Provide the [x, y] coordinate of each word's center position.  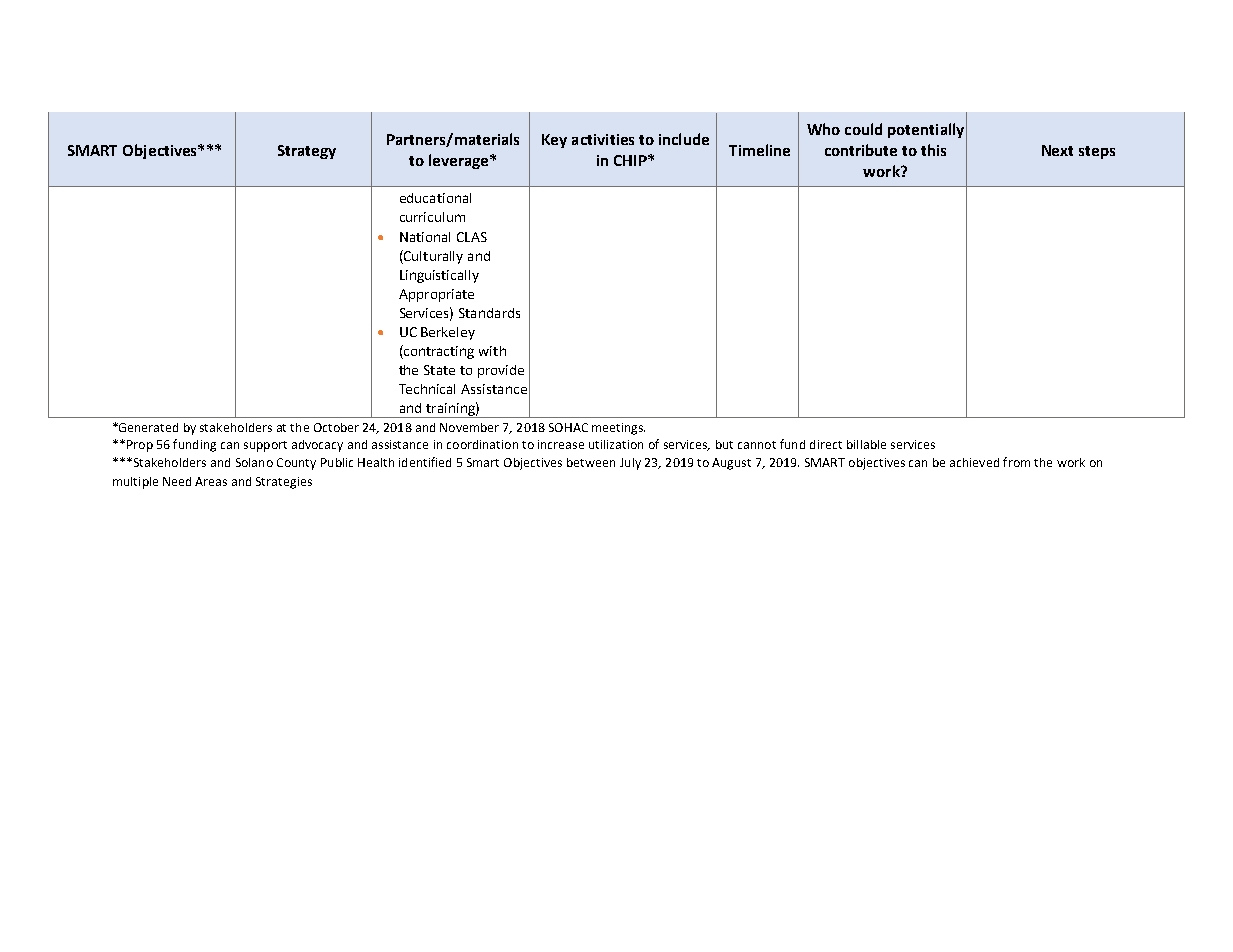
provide [501, 371]
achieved [974, 462]
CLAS [472, 237]
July [630, 464]
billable [866, 444]
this [933, 150]
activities [603, 139]
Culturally [432, 257]
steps [1097, 152]
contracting [438, 352]
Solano [254, 462]
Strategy [307, 152]
